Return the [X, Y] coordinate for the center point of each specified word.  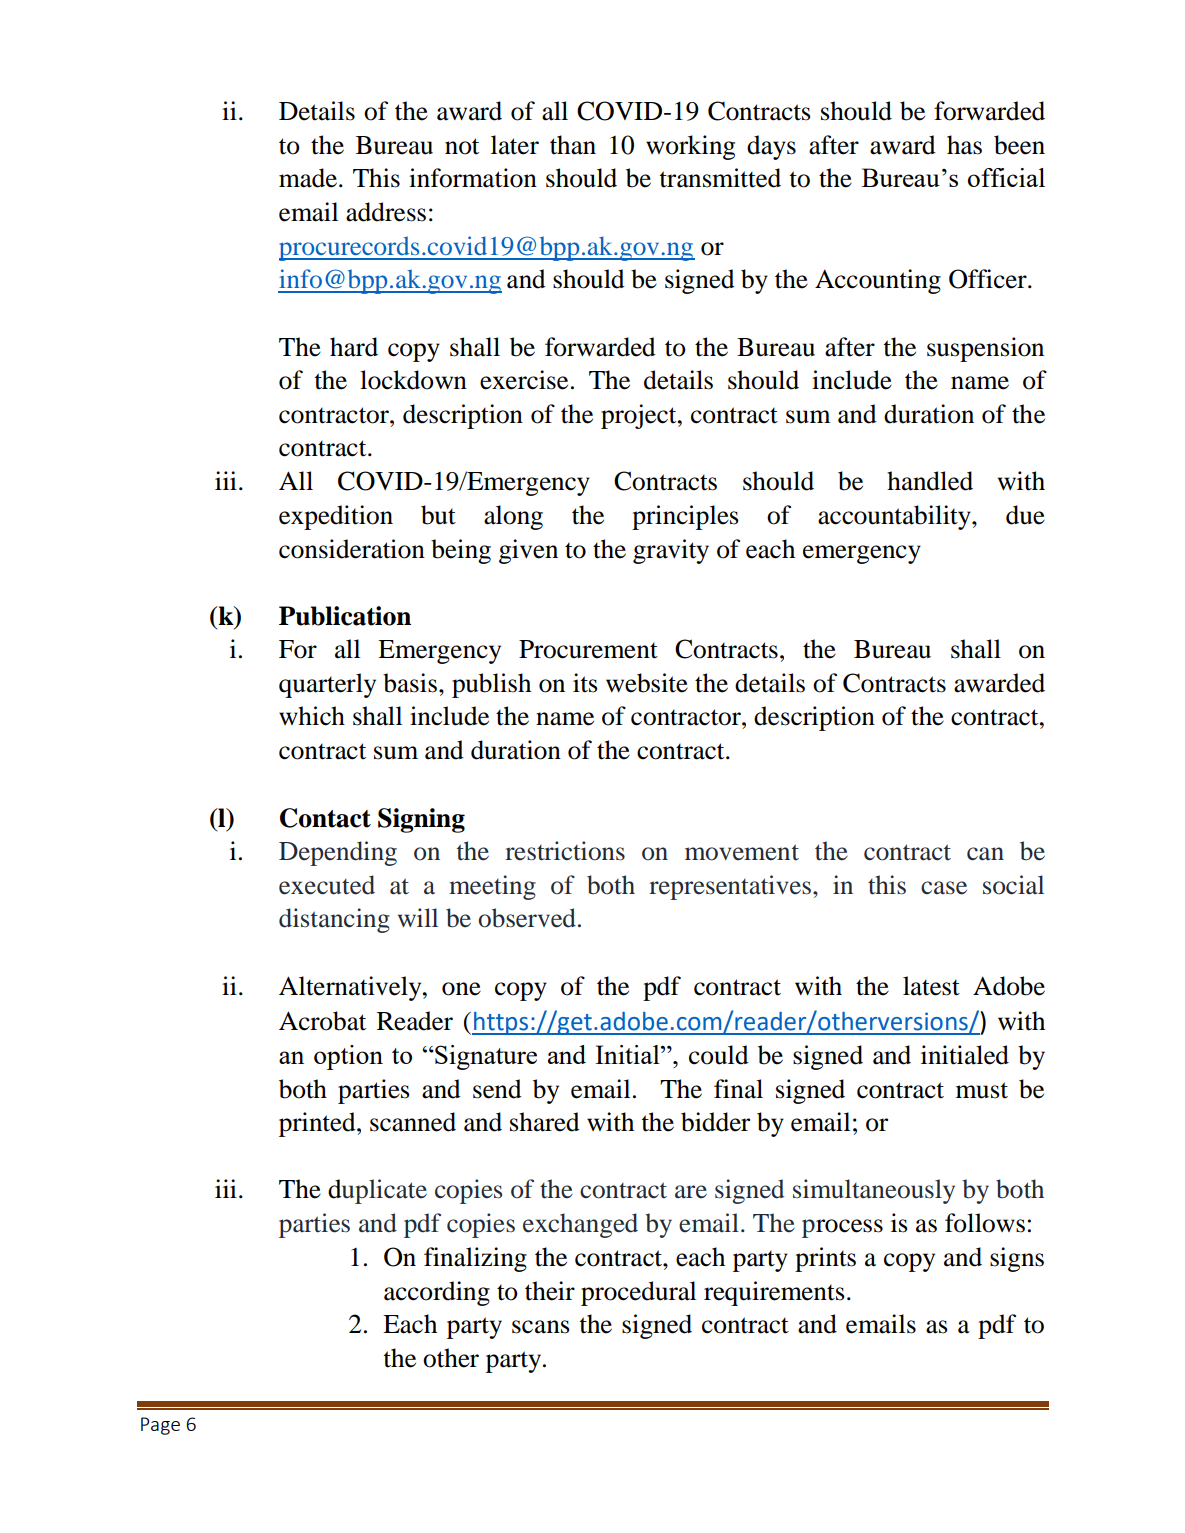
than [573, 145]
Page [160, 1426]
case [944, 888]
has [964, 145]
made [309, 178]
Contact [325, 818]
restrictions [565, 851]
